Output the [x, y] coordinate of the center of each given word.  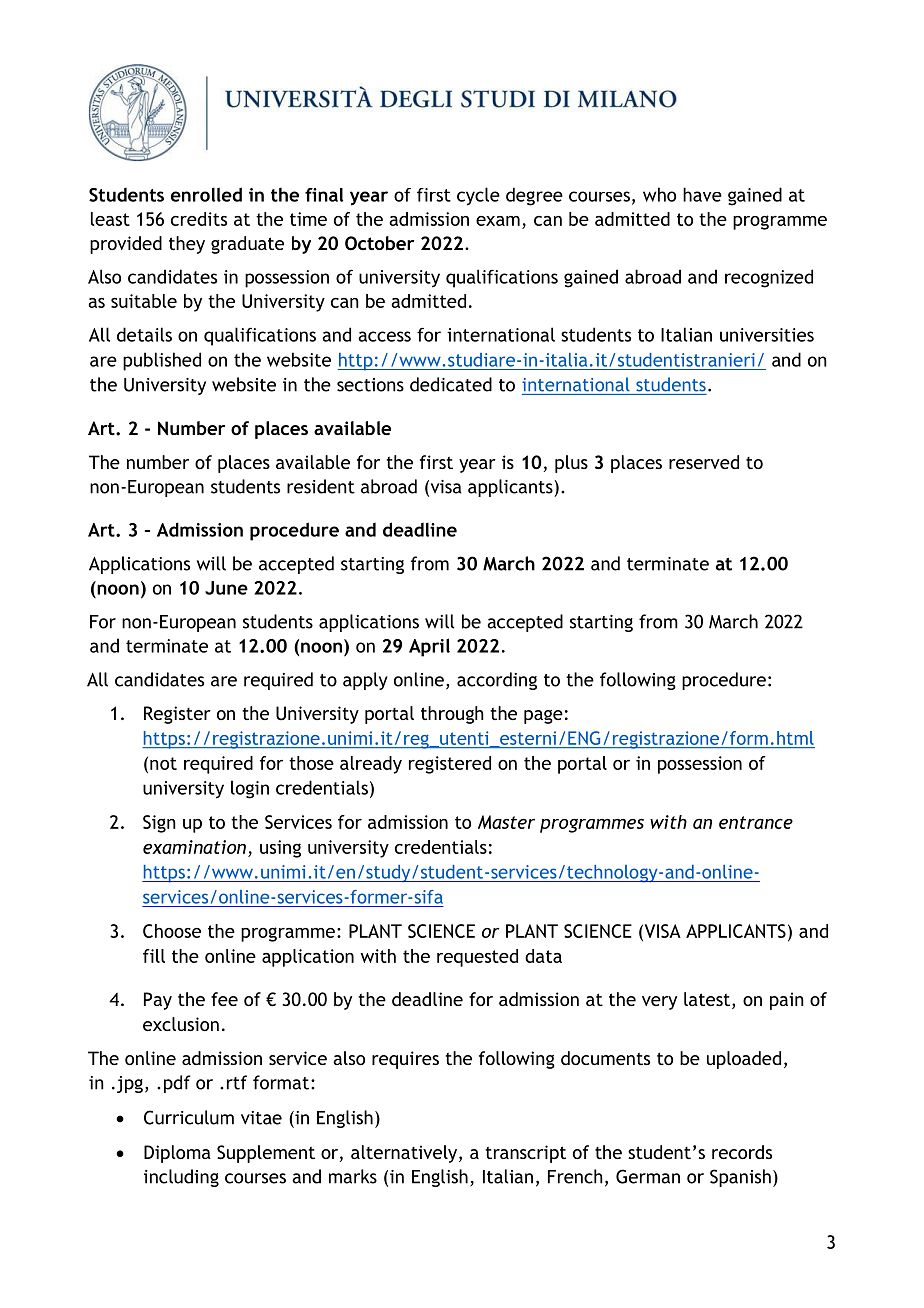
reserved [704, 462]
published [162, 361]
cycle [478, 196]
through [452, 715]
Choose [172, 931]
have [702, 194]
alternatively [405, 1154]
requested [477, 958]
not [163, 763]
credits [199, 219]
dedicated [451, 384]
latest [708, 1000]
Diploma [177, 1154]
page [543, 717]
